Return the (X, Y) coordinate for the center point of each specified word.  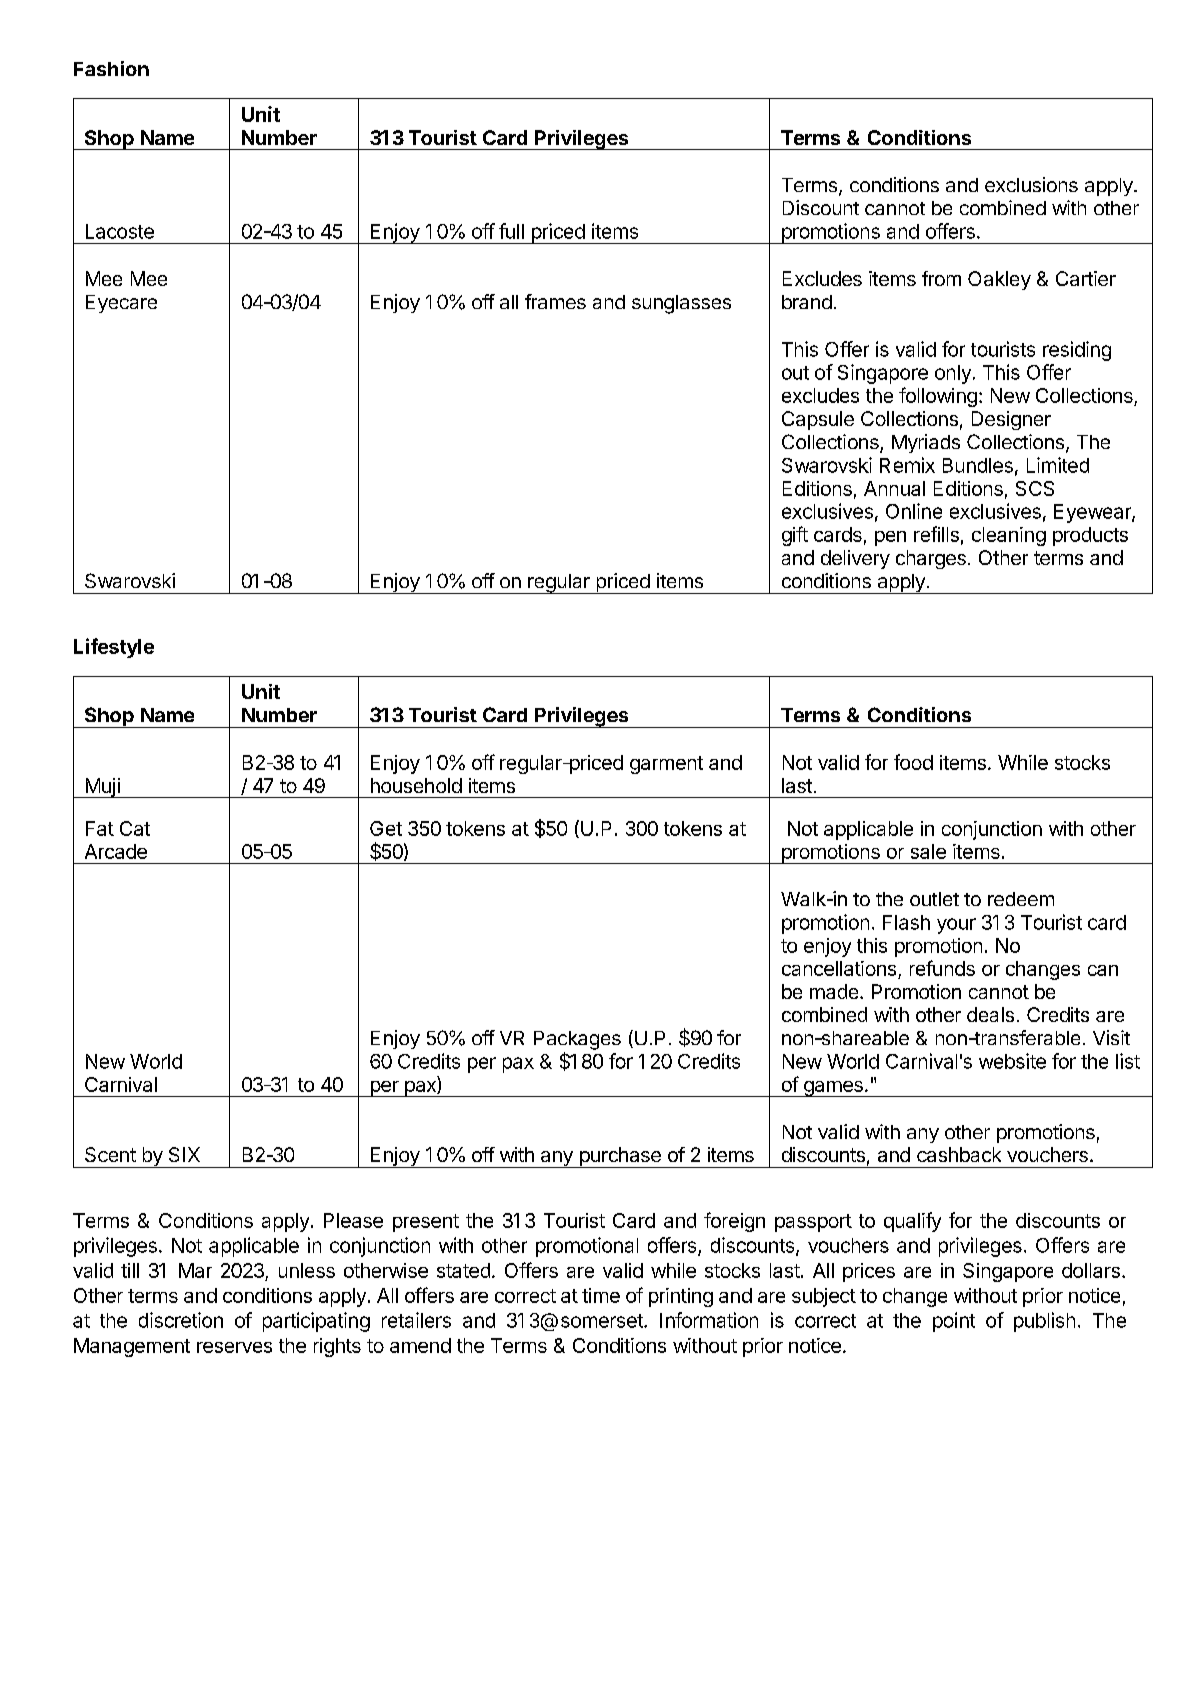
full (511, 231)
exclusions (1031, 184)
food (913, 762)
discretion (181, 1320)
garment (666, 765)
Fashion (111, 68)
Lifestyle (114, 648)
